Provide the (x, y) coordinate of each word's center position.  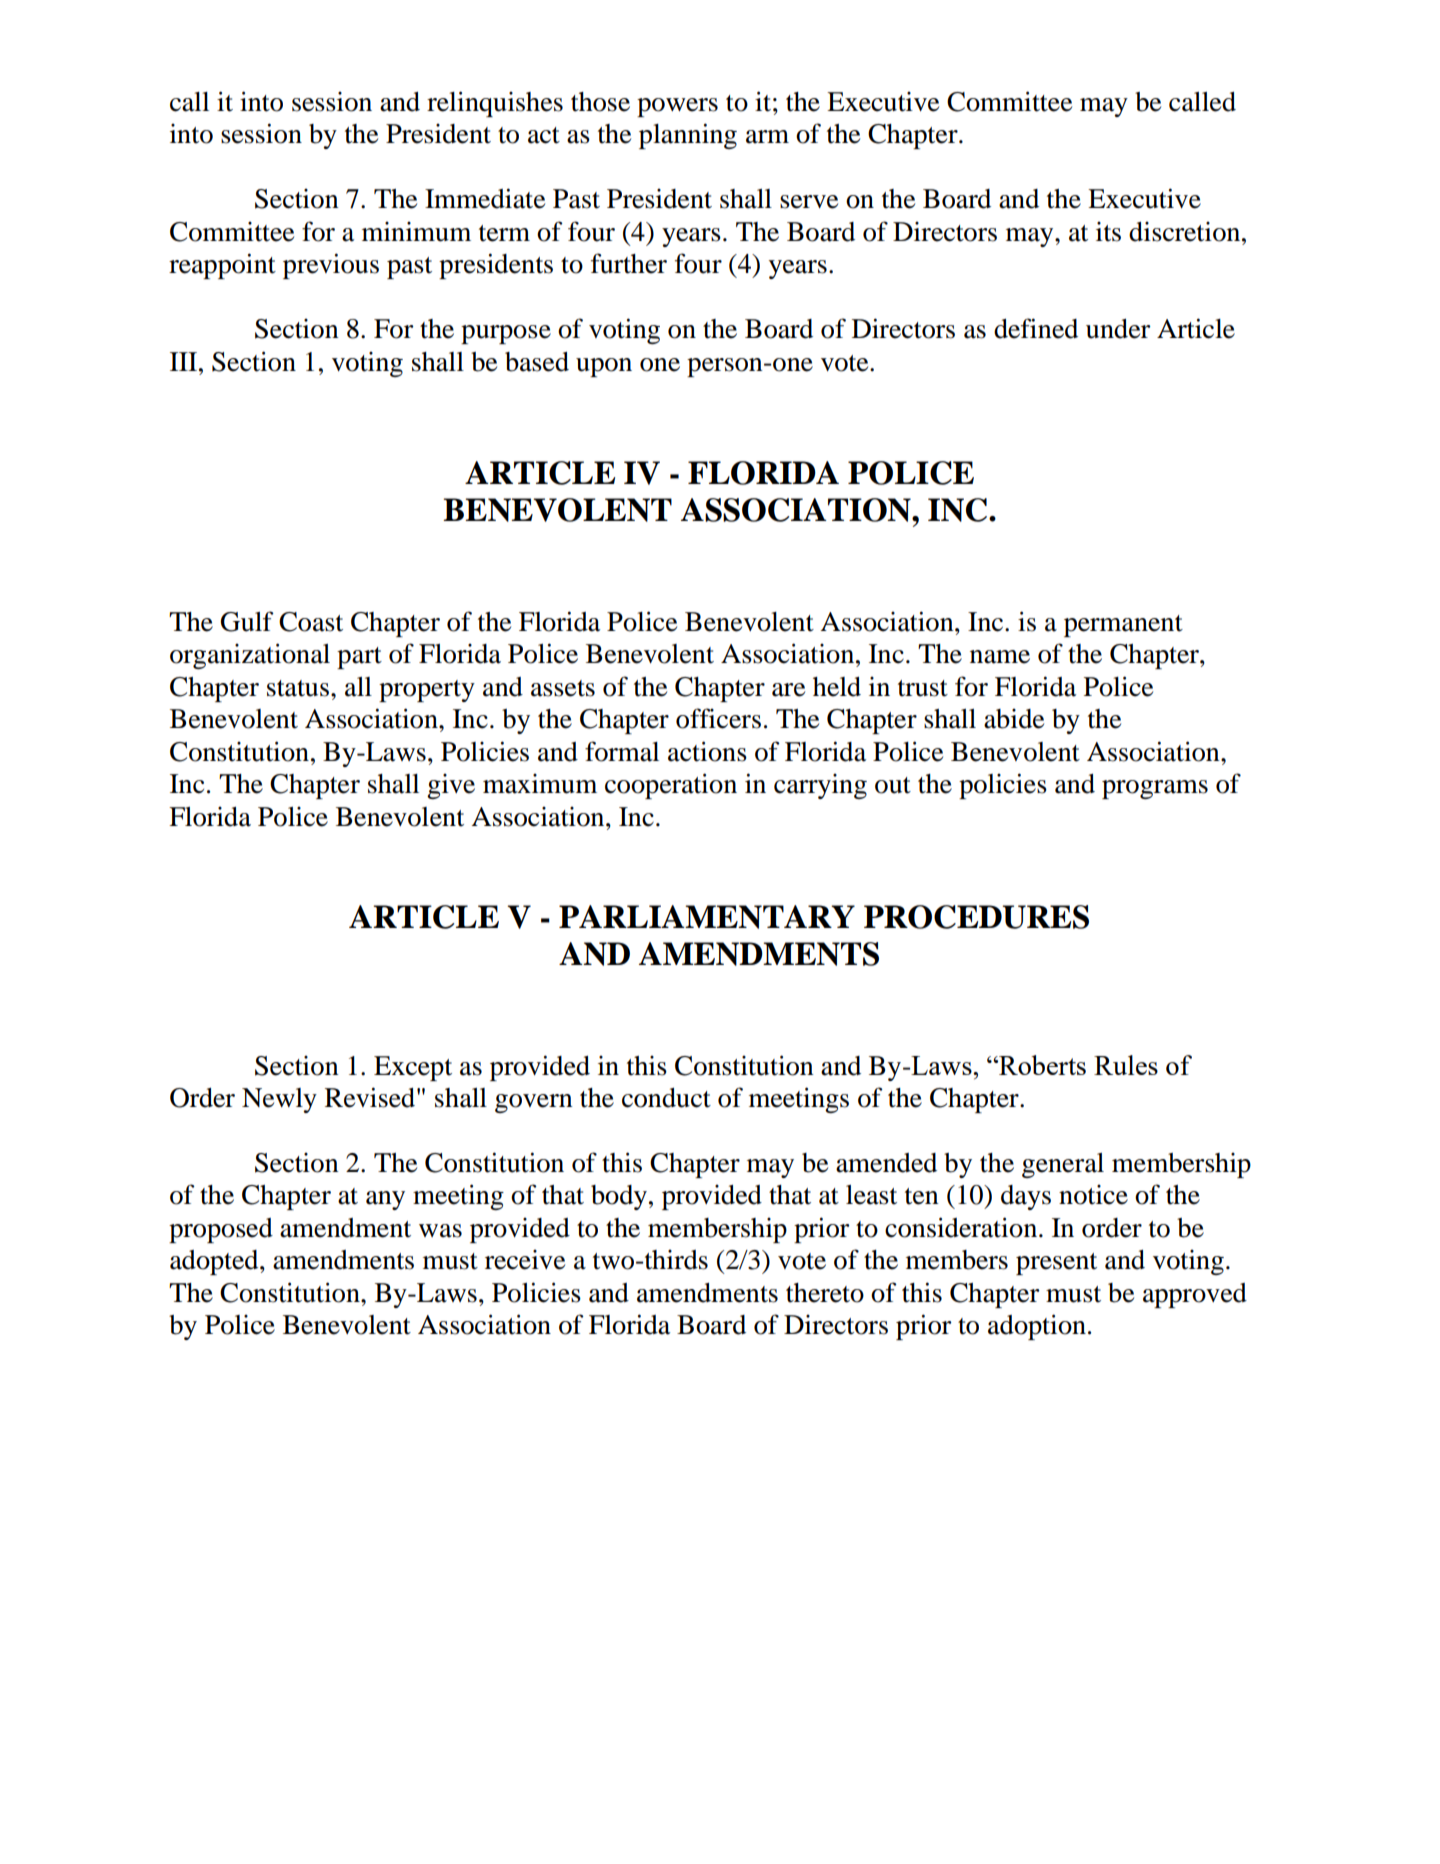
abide (1014, 719)
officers (718, 718)
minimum (416, 232)
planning (688, 136)
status (298, 688)
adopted (215, 1262)
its (1108, 232)
